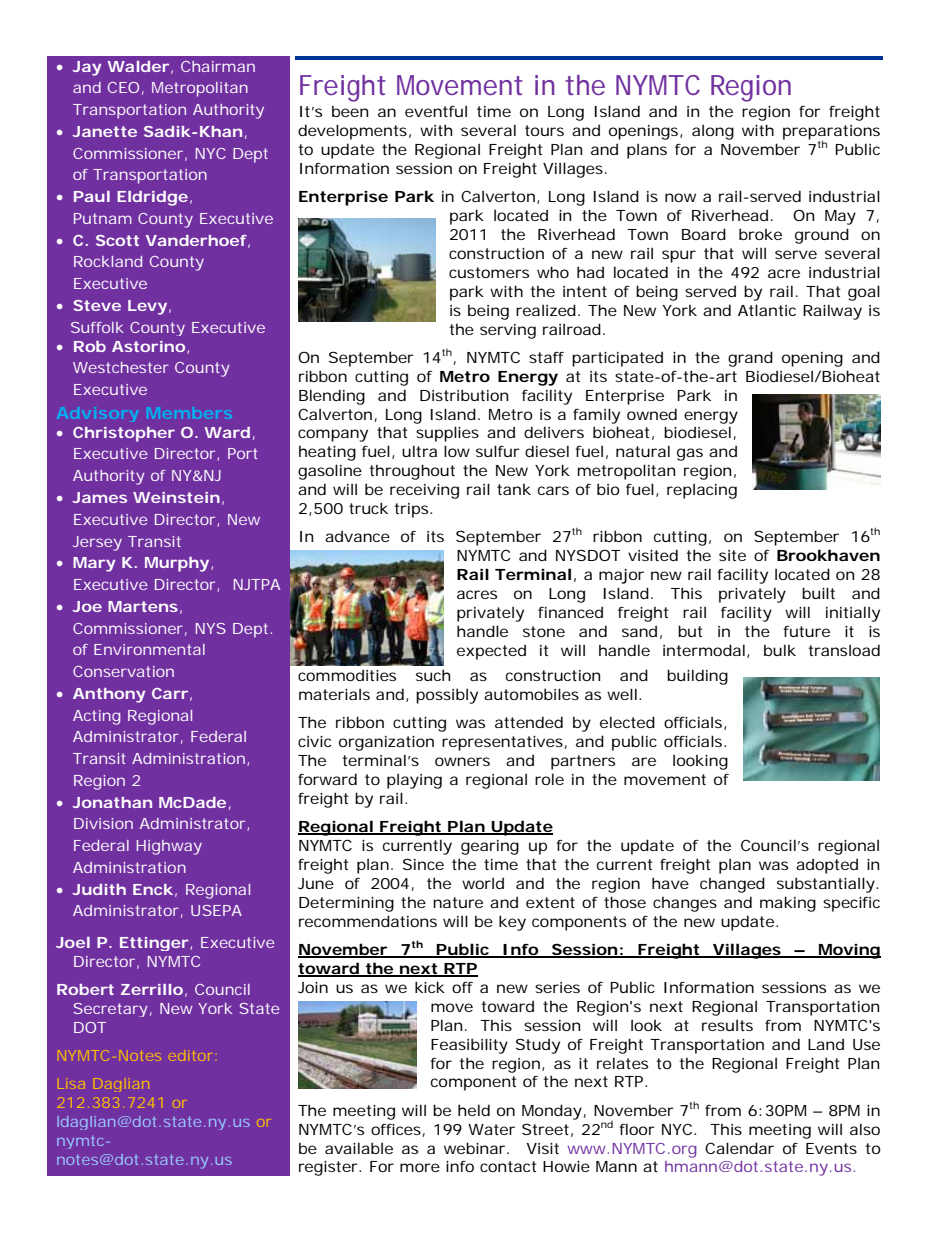 The image size is (952, 1233). What do you see at coordinates (143, 606) in the screenshot?
I see `Martens` at bounding box center [143, 606].
